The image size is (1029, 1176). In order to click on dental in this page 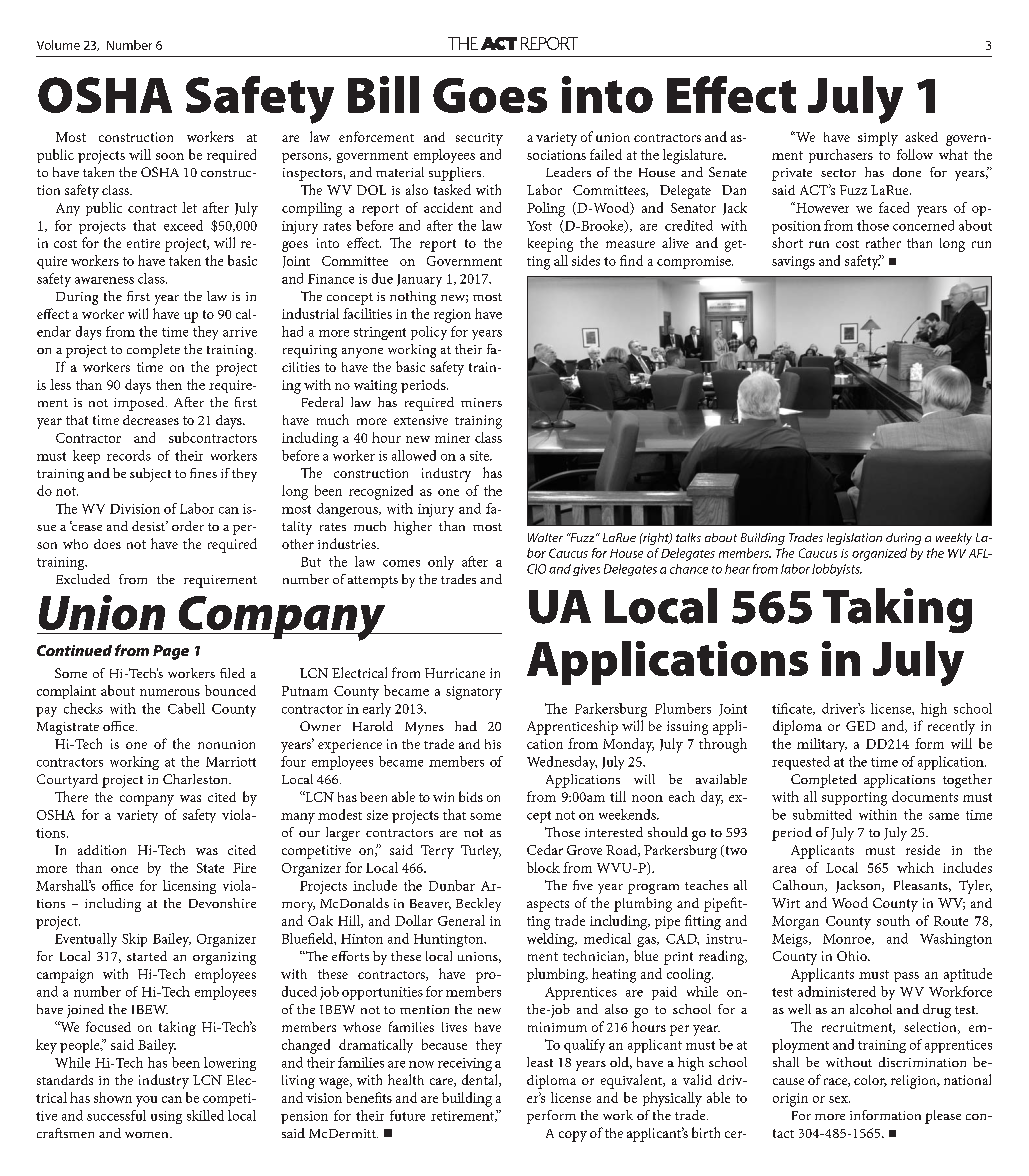, I will do `click(481, 1080)`.
